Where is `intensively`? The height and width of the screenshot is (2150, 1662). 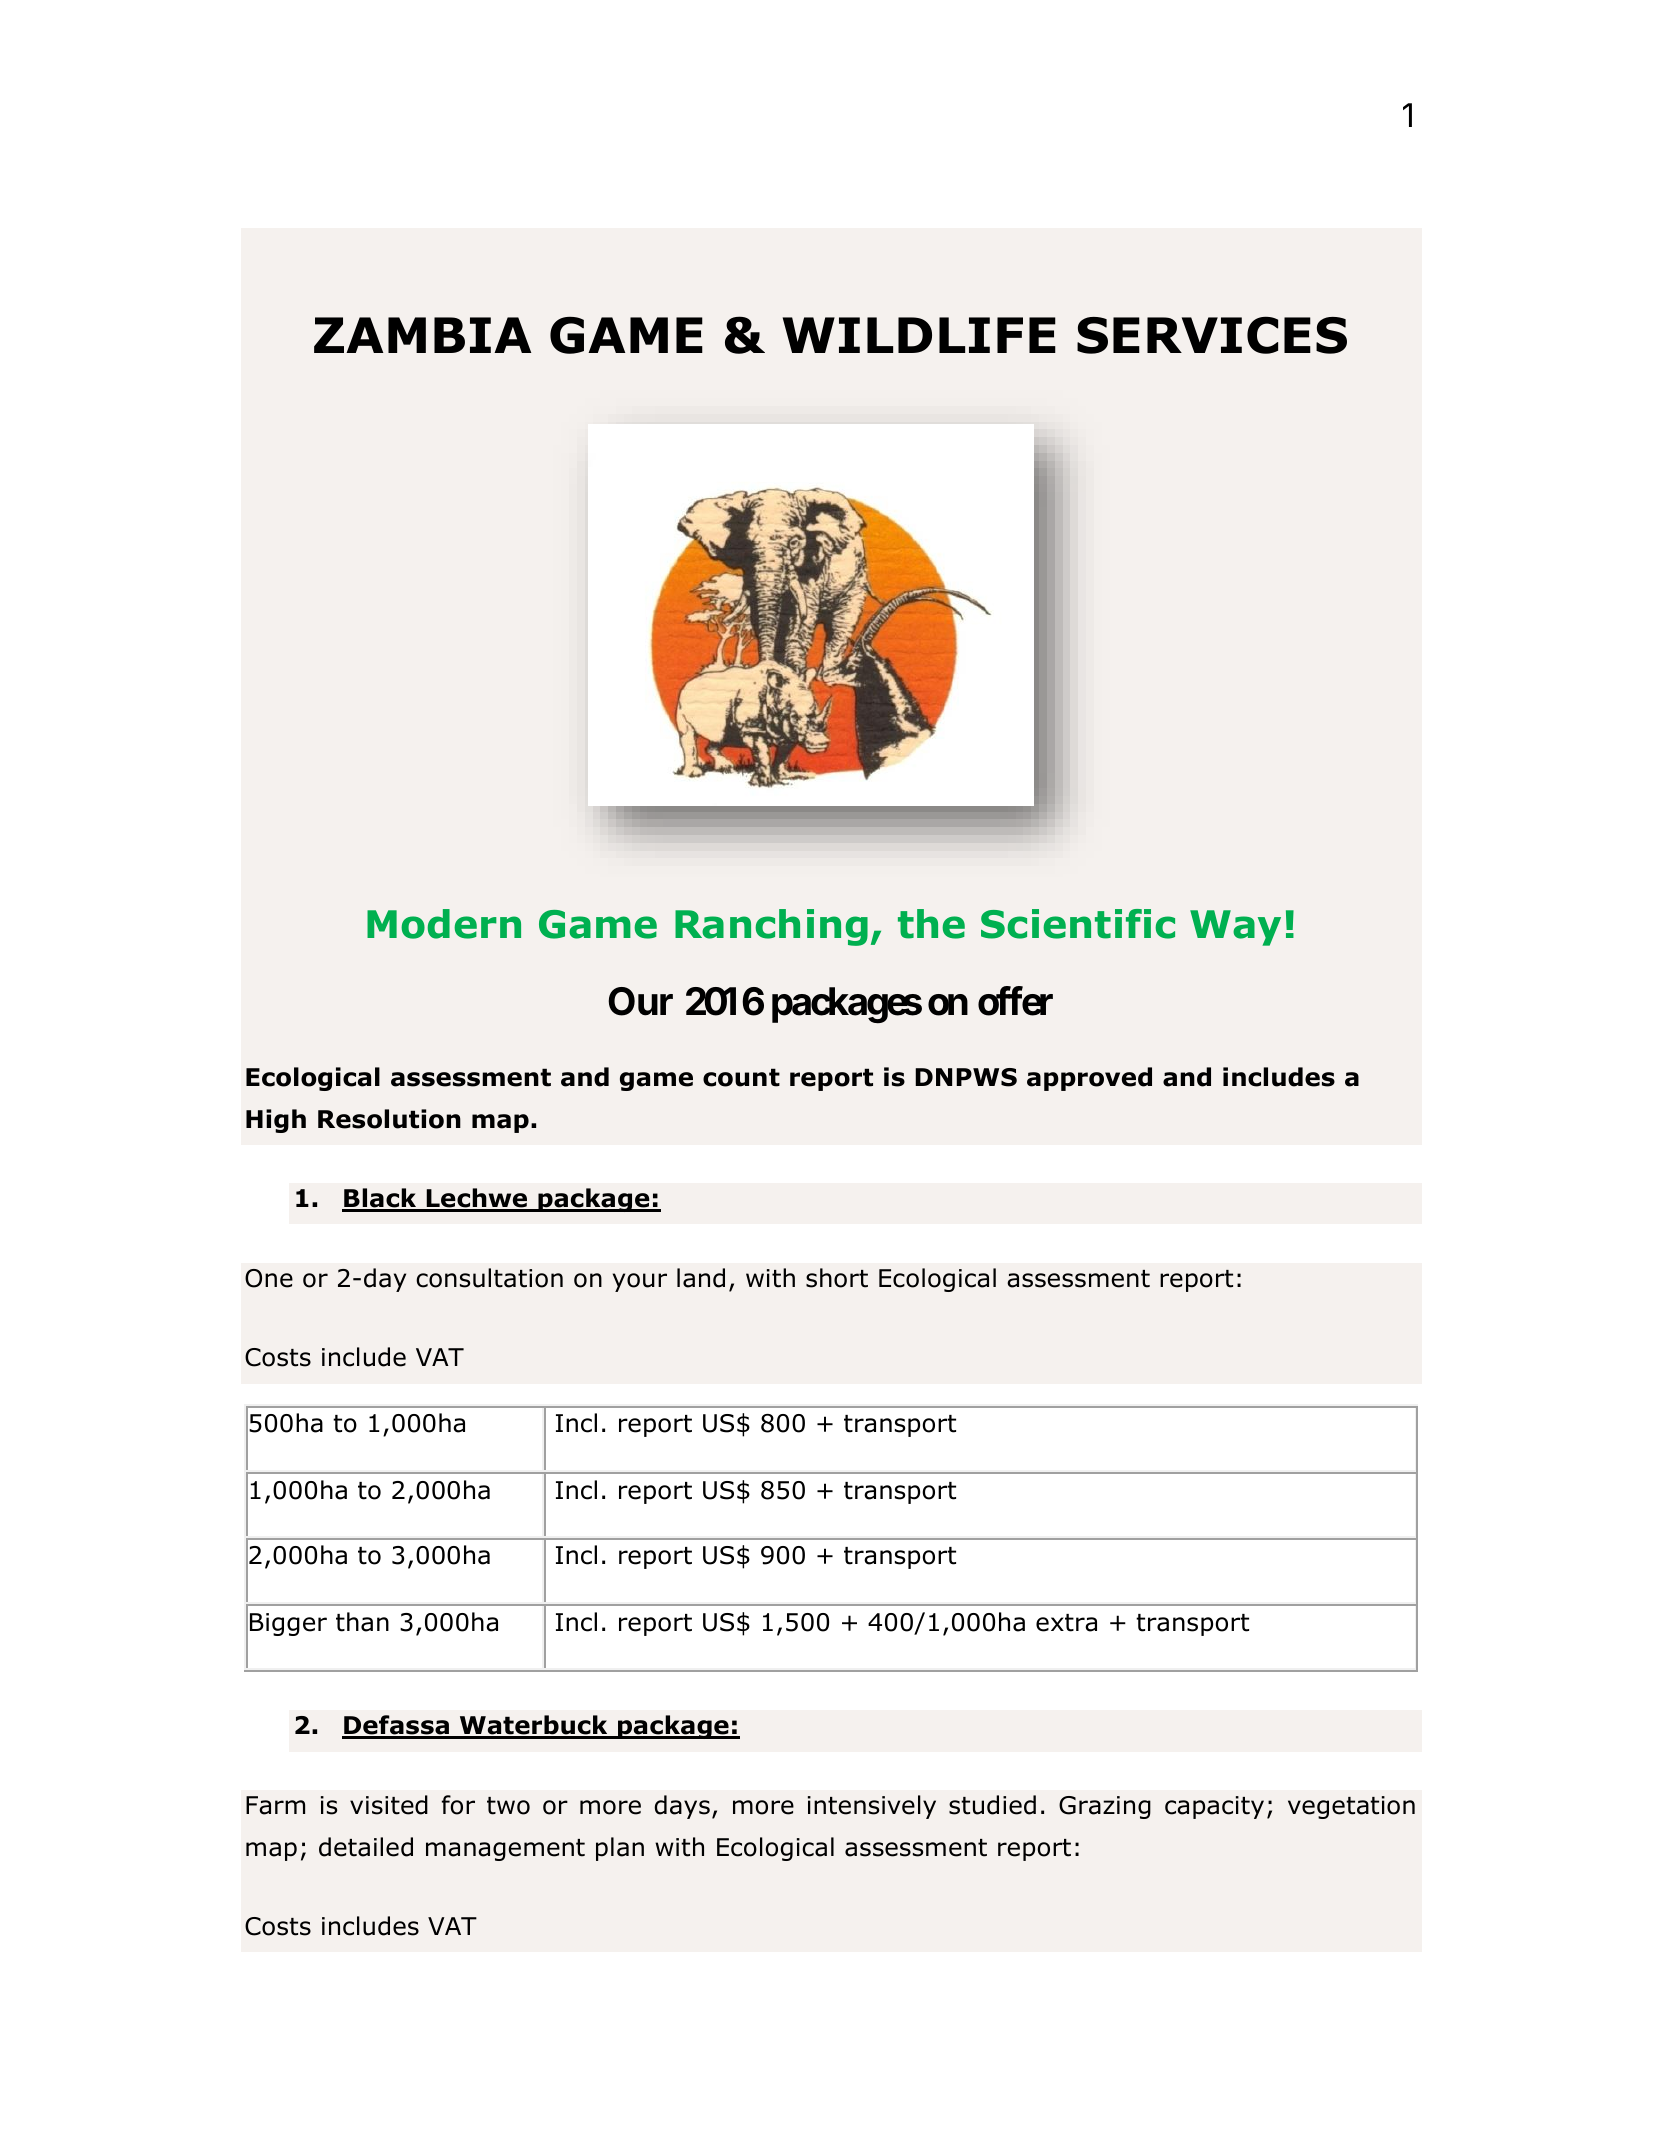 intensively is located at coordinates (872, 1807).
